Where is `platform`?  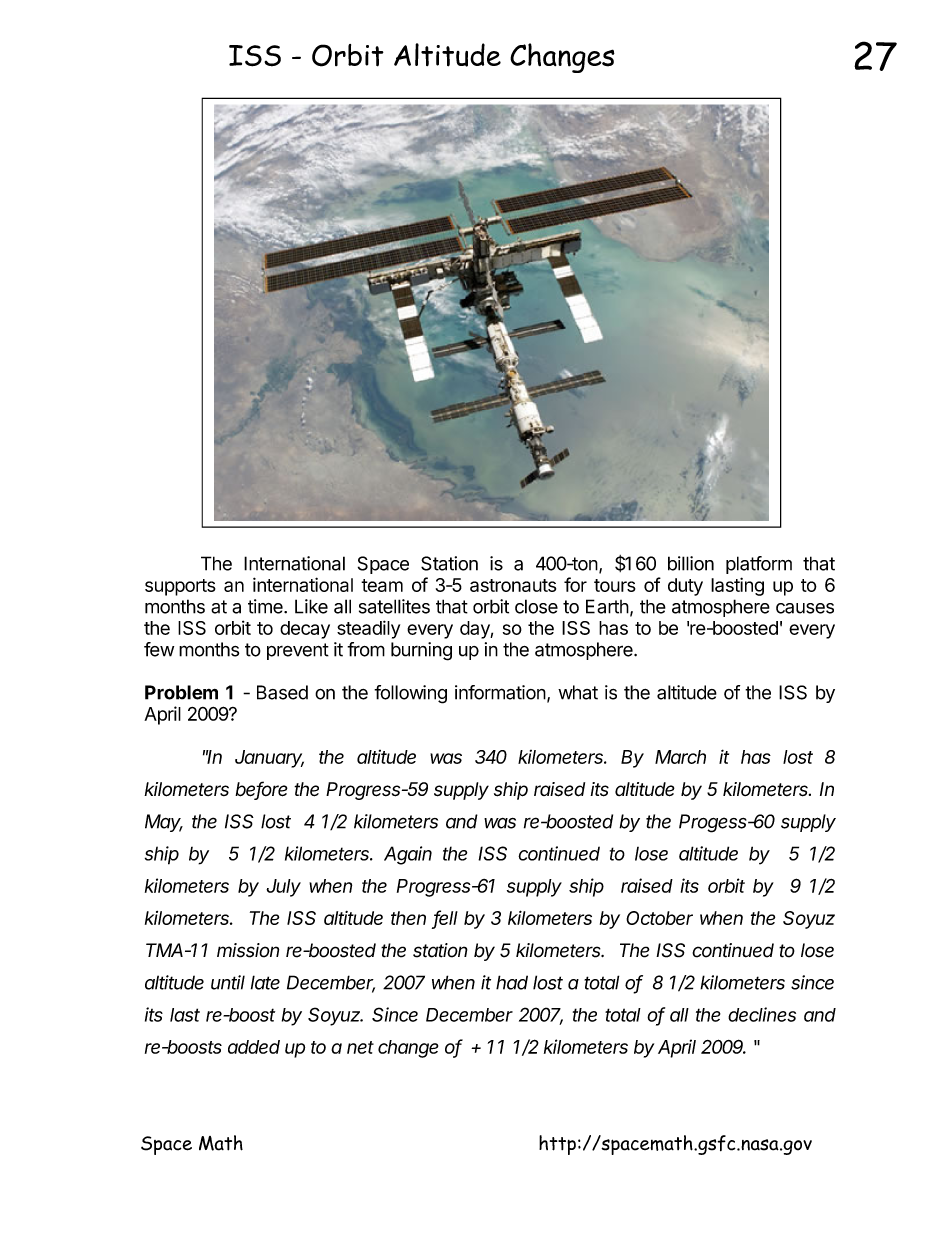
platform is located at coordinates (759, 565).
